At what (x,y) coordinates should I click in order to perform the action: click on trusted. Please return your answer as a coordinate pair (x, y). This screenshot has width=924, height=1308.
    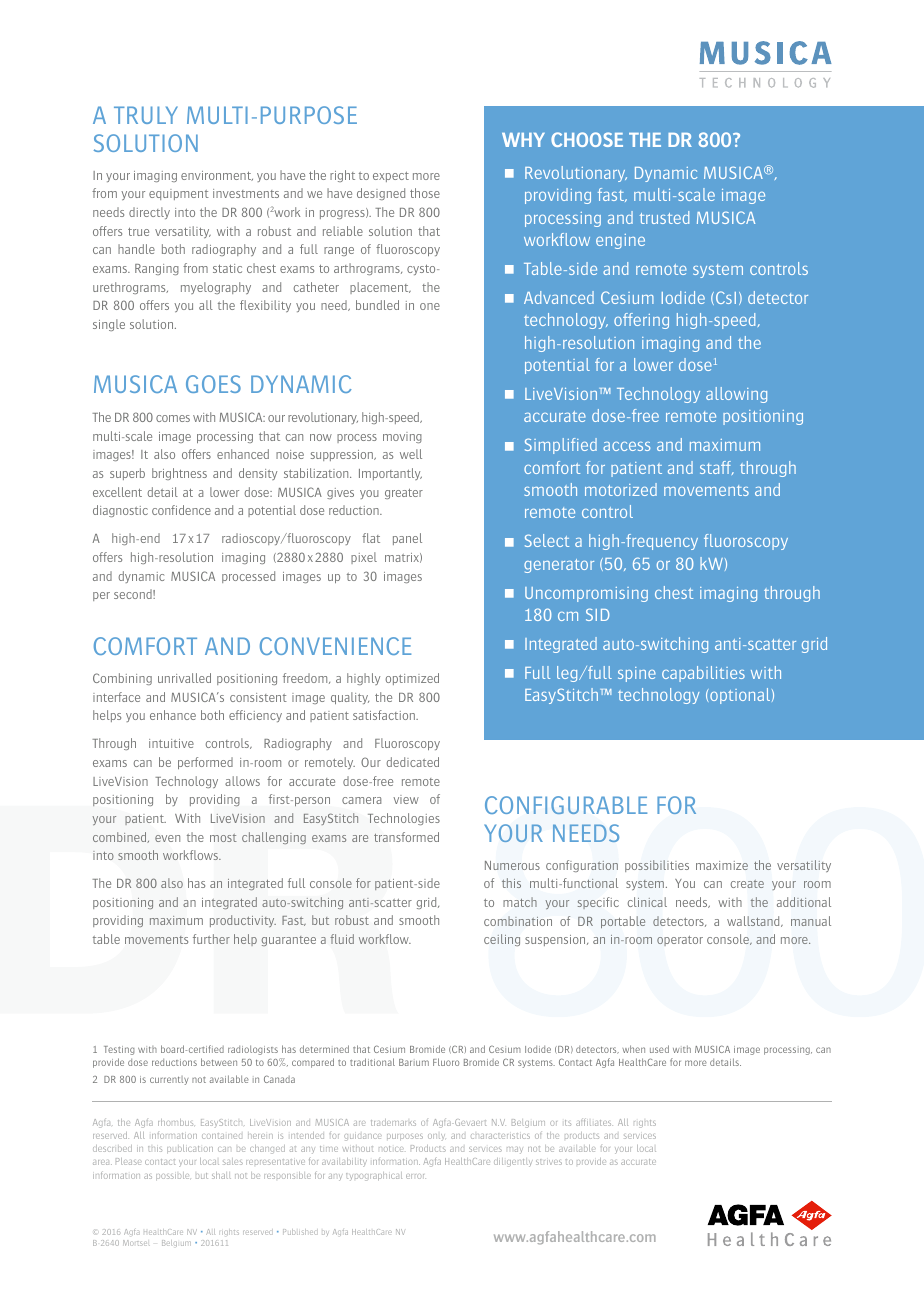
    Looking at the image, I should click on (664, 217).
